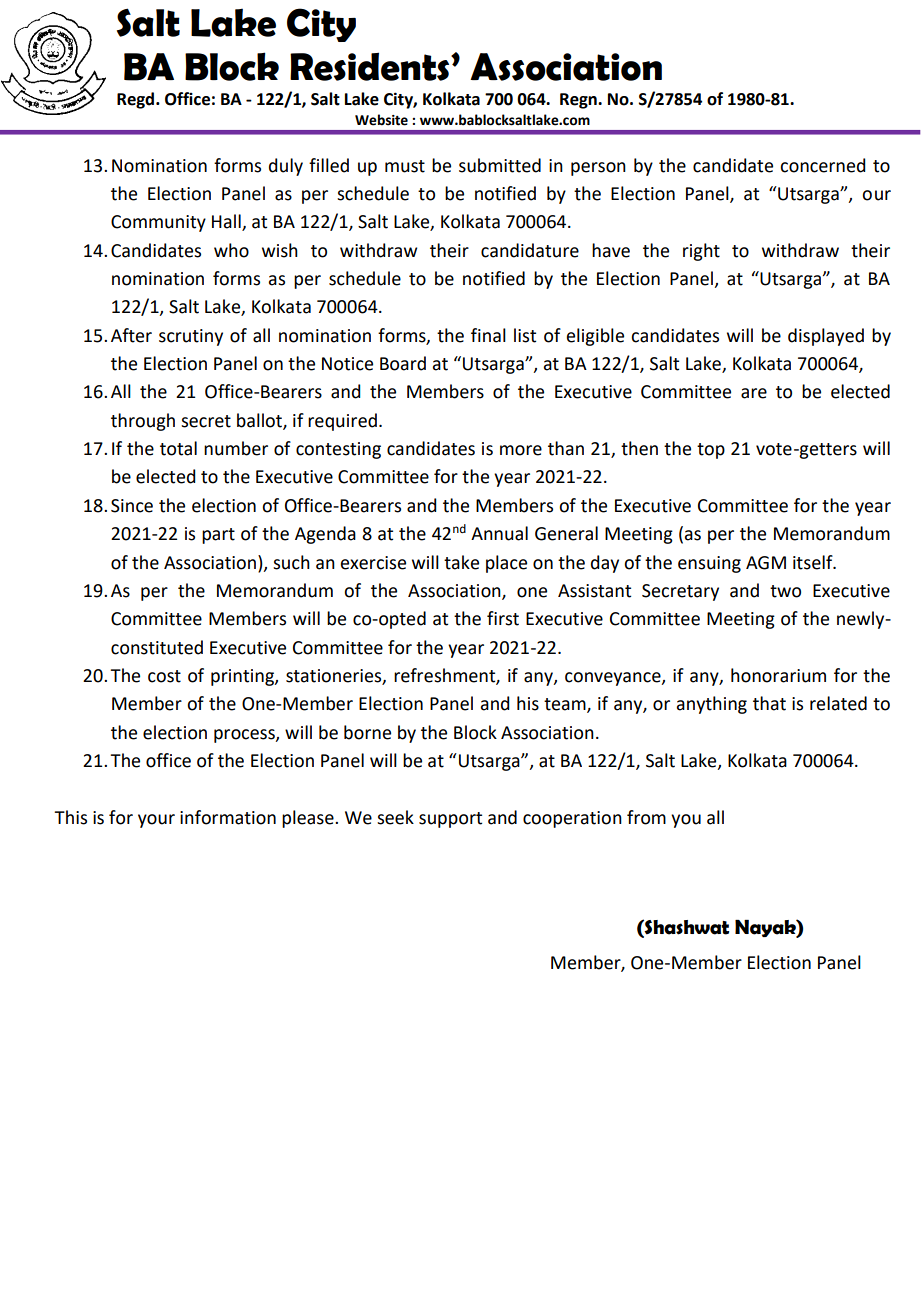 The image size is (924, 1308). I want to click on more, so click(521, 450).
